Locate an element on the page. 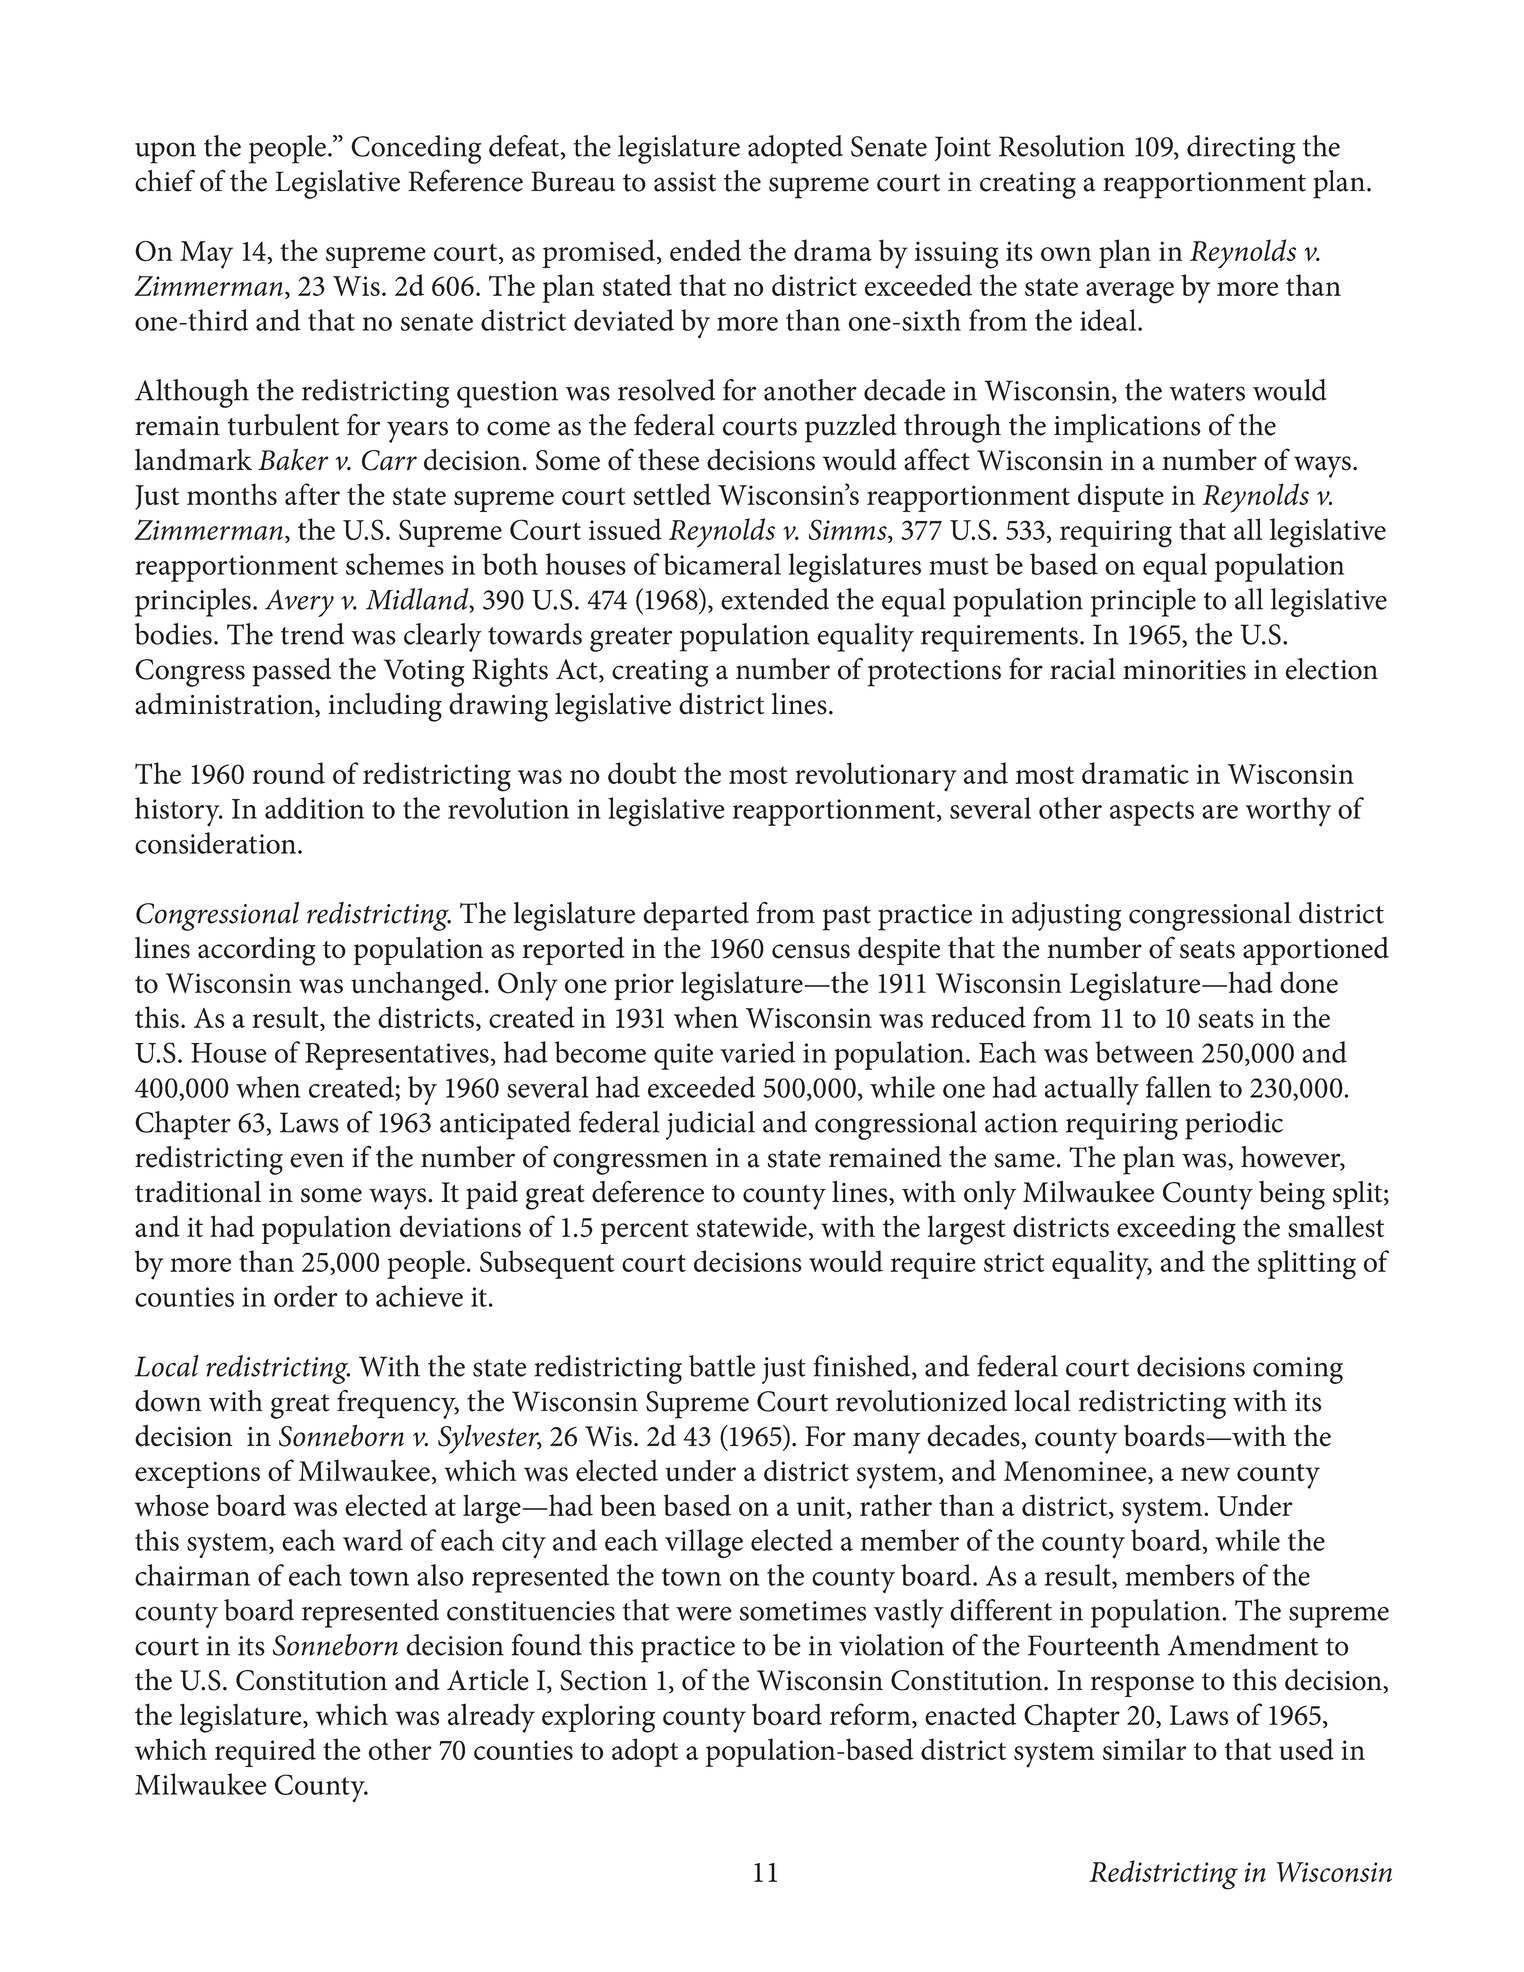  order is located at coordinates (306, 1296).
